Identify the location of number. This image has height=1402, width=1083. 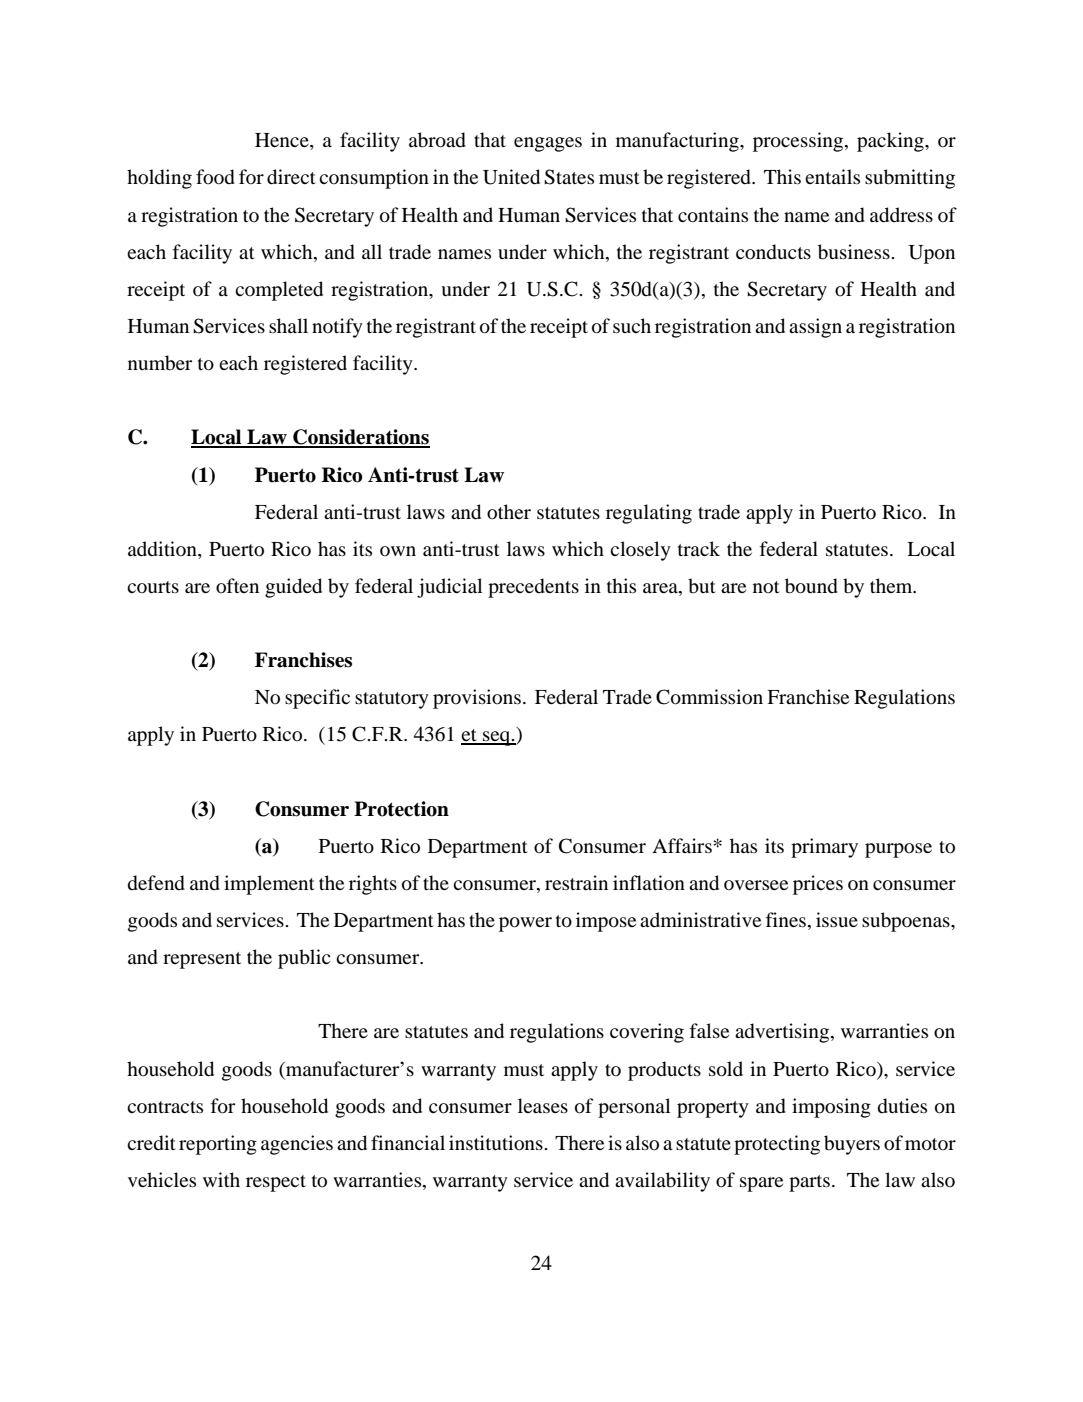
(160, 363).
